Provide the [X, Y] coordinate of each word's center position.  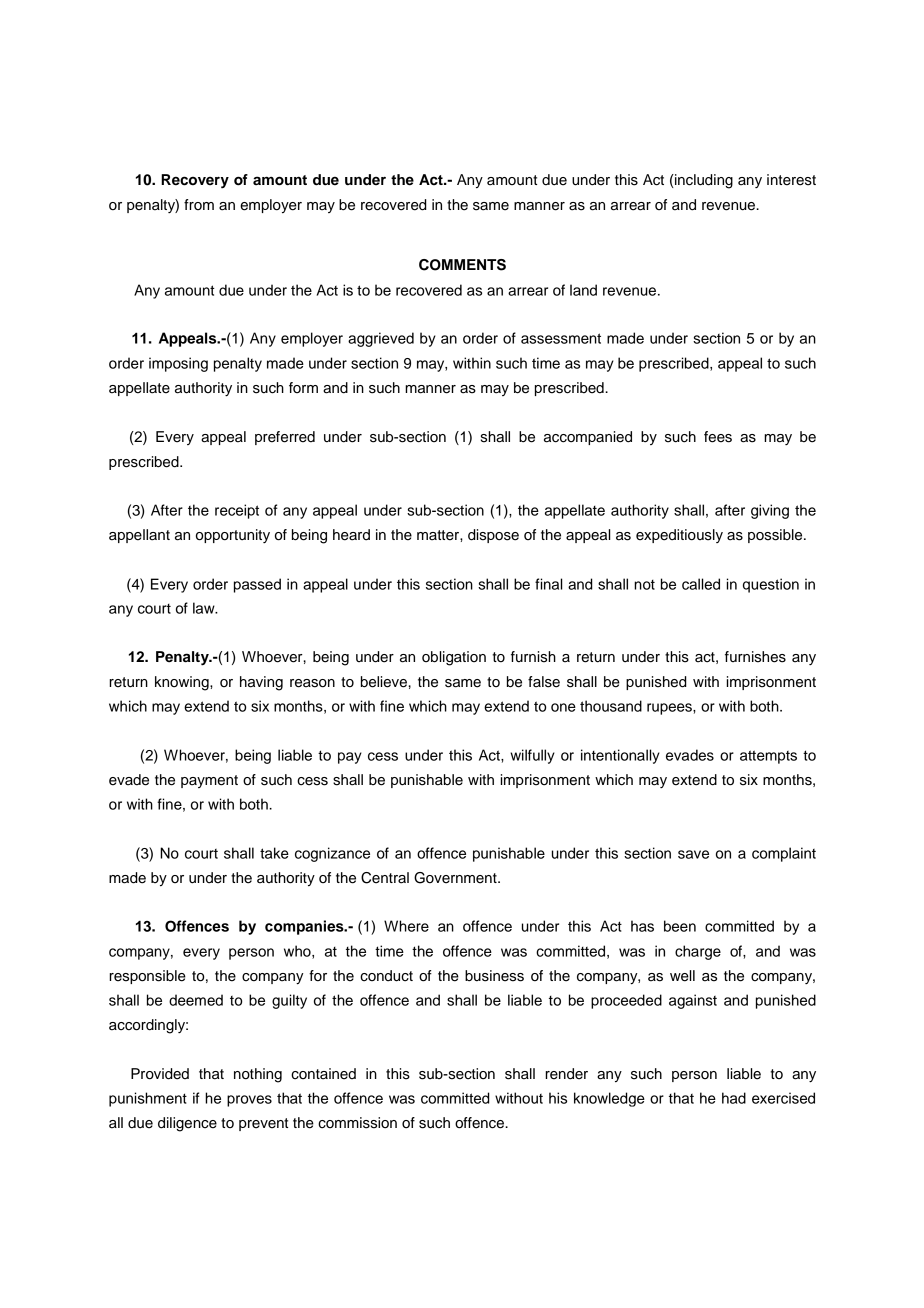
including [703, 181]
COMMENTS [462, 265]
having [261, 683]
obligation [454, 658]
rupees [670, 709]
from [199, 204]
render [566, 1074]
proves [249, 1101]
